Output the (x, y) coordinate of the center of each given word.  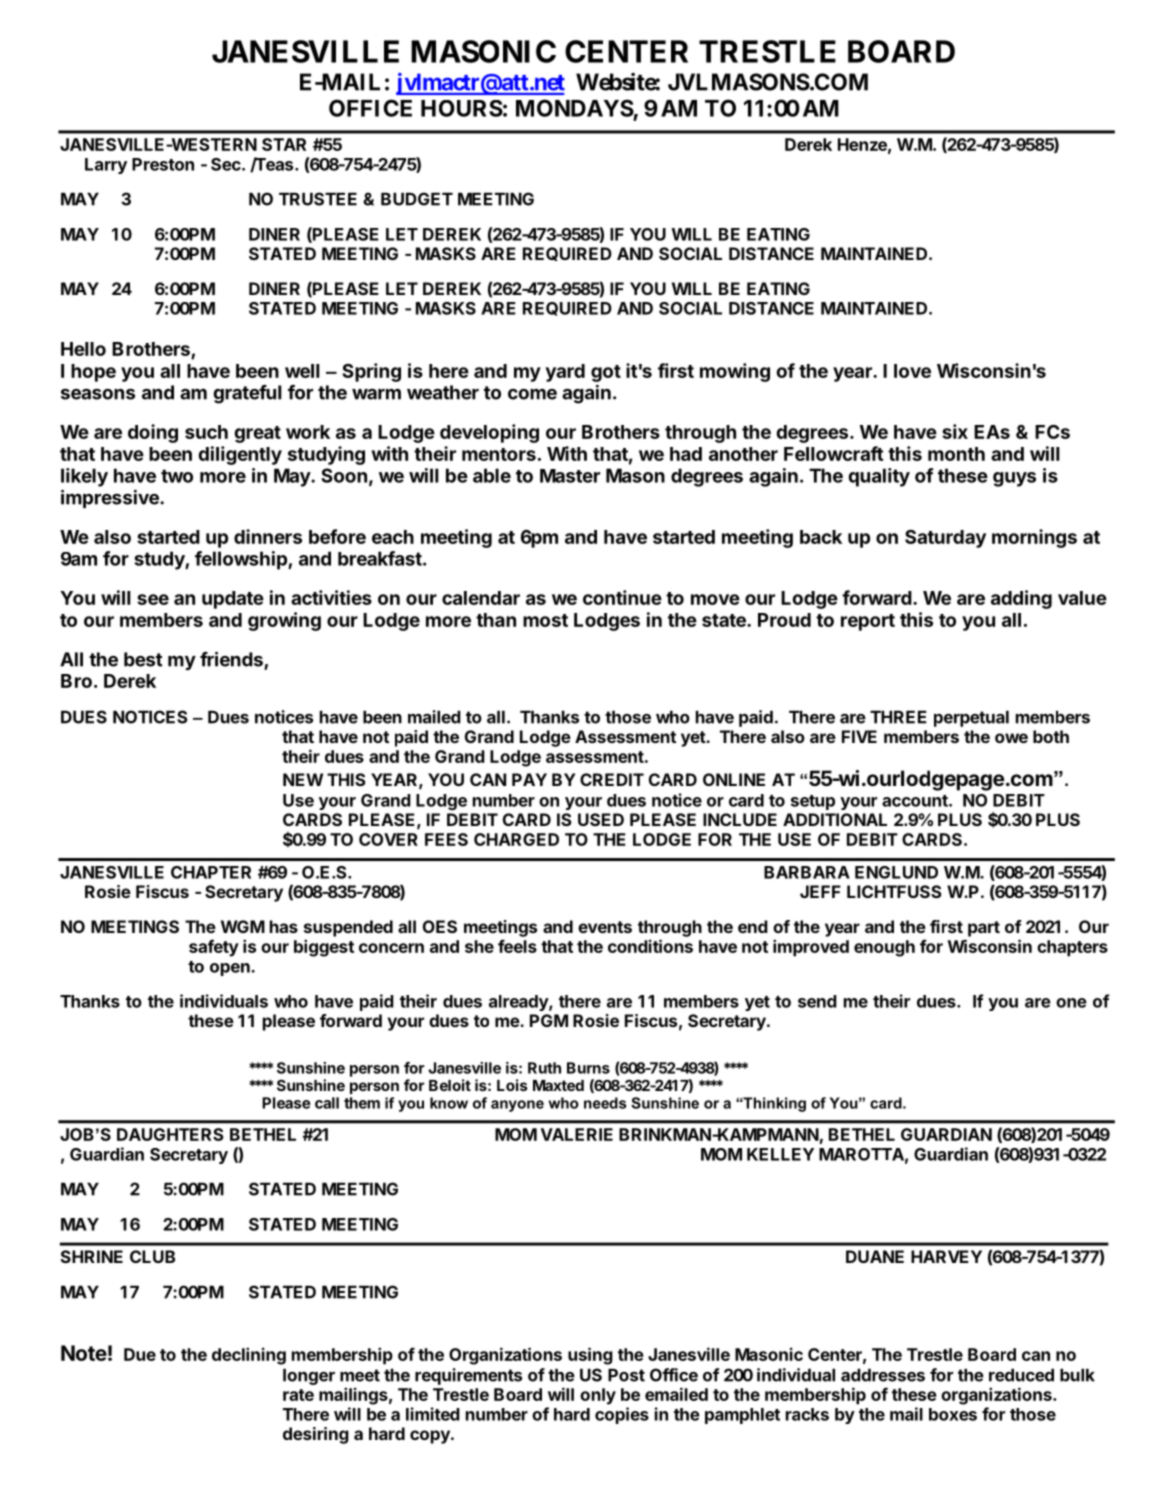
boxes (953, 1414)
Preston (163, 164)
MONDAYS (575, 108)
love (912, 371)
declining (249, 1356)
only (598, 1396)
